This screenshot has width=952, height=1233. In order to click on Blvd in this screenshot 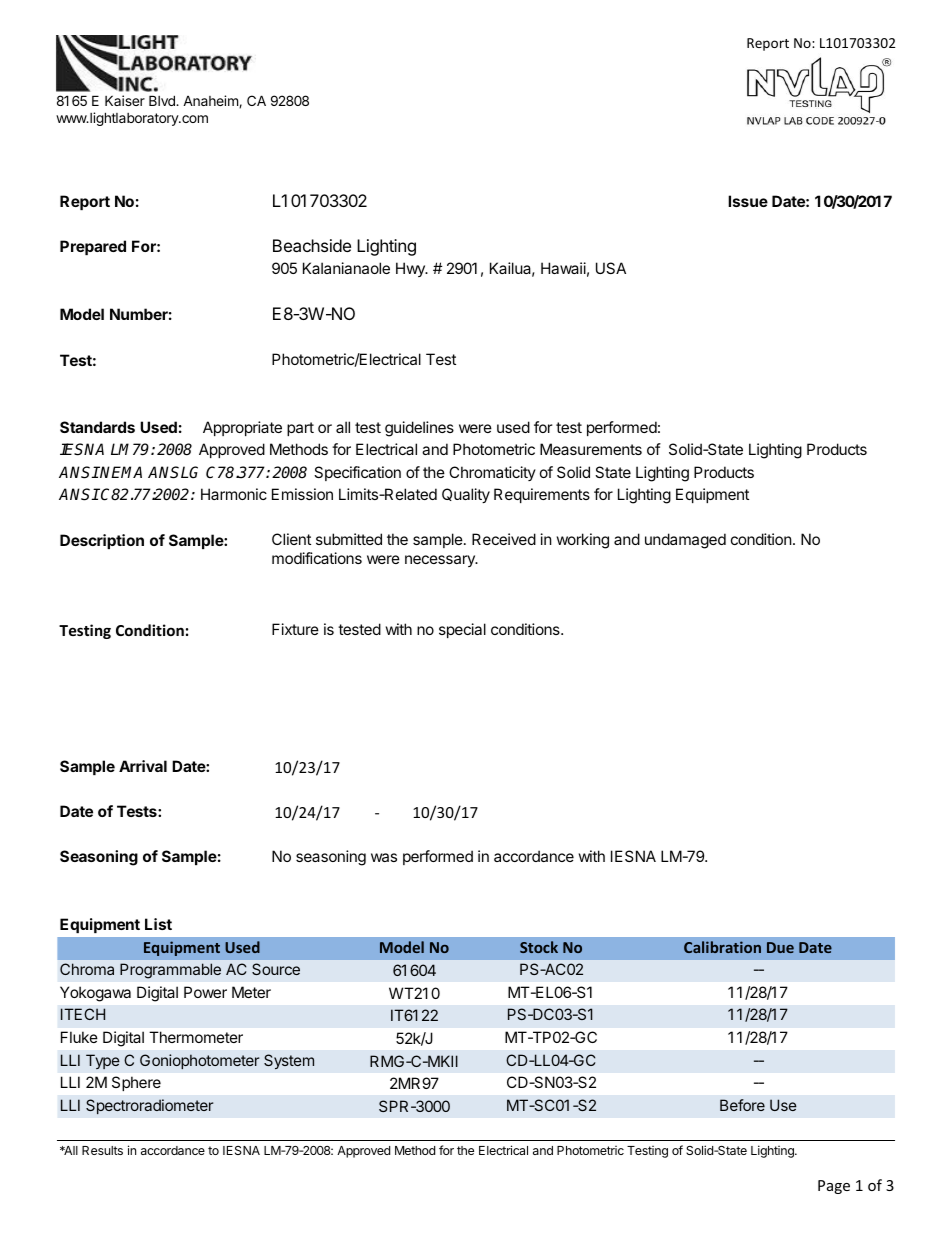, I will do `click(163, 100)`.
